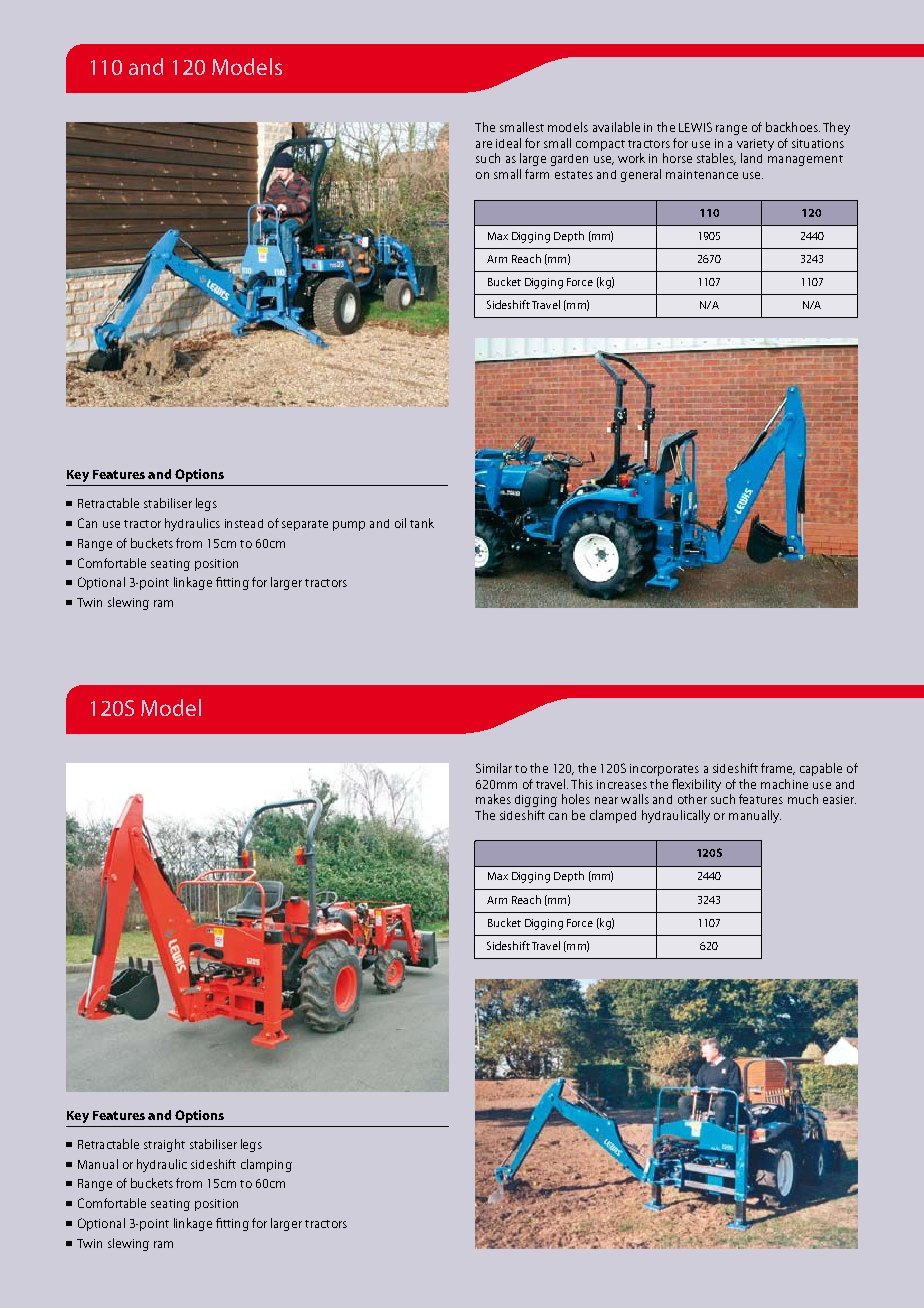 This screenshot has height=1308, width=924. I want to click on instead, so click(244, 523).
